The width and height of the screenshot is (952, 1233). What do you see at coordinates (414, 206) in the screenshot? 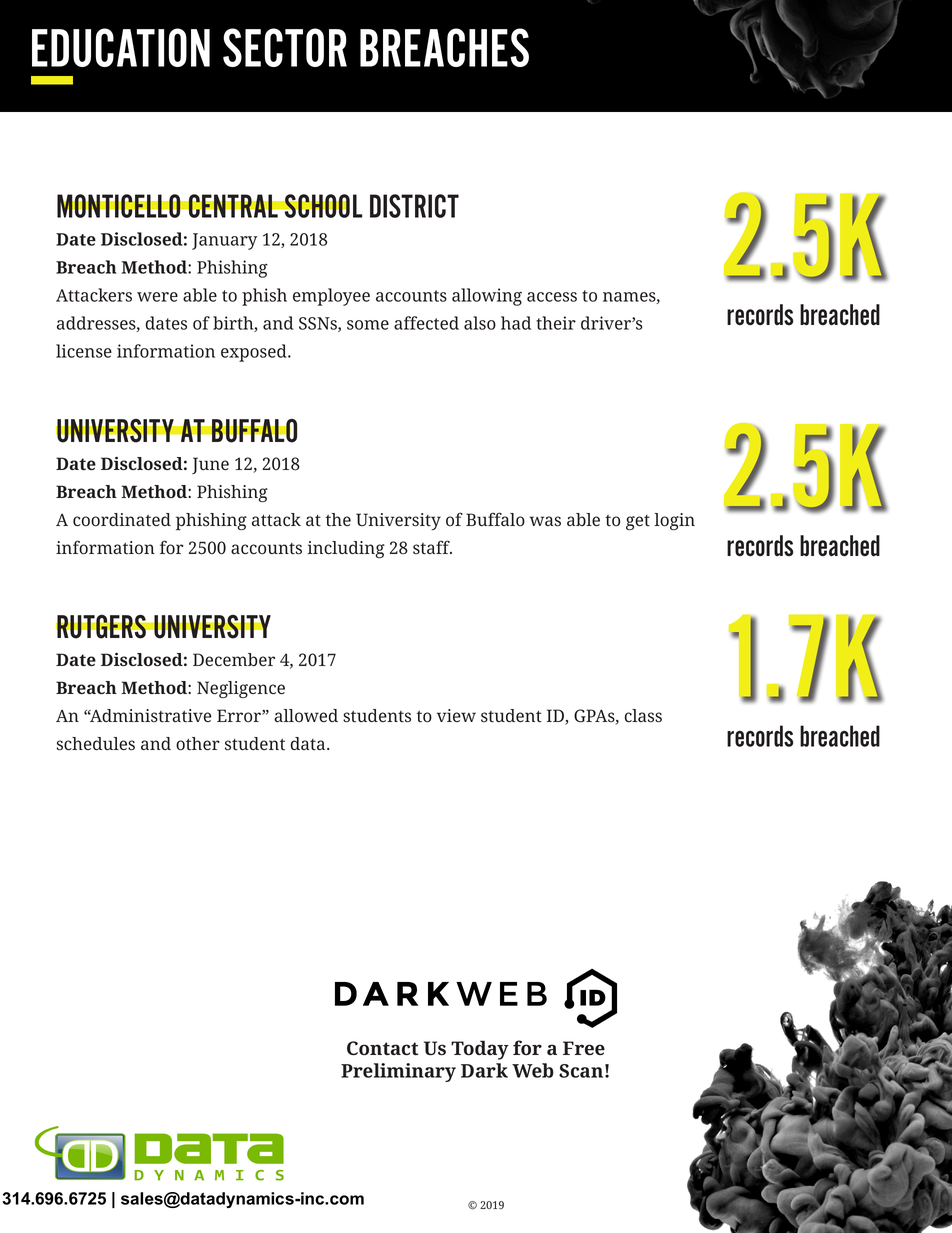
I see `DISTRICT` at bounding box center [414, 206].
